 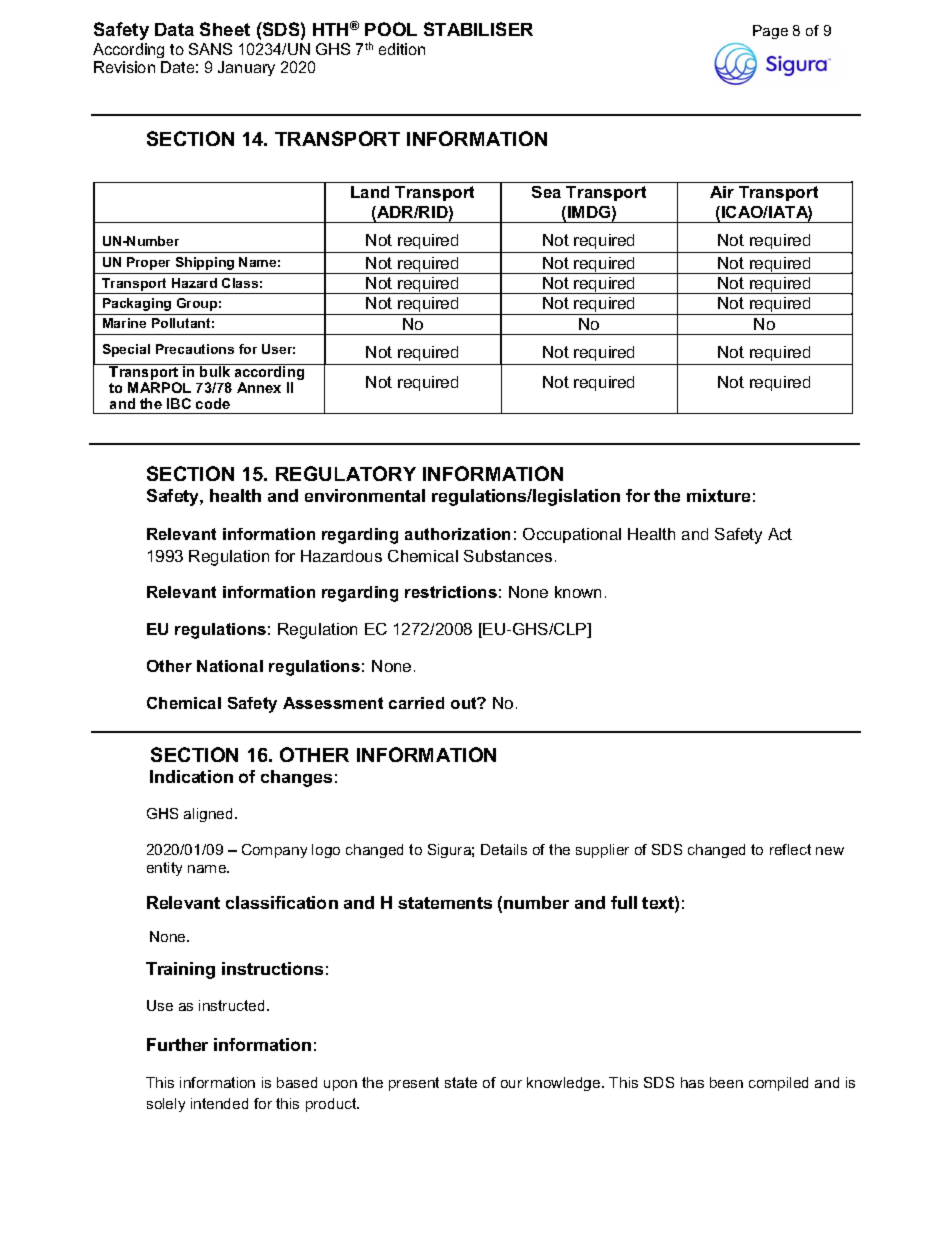 I want to click on REGULATORY, so click(x=346, y=473).
